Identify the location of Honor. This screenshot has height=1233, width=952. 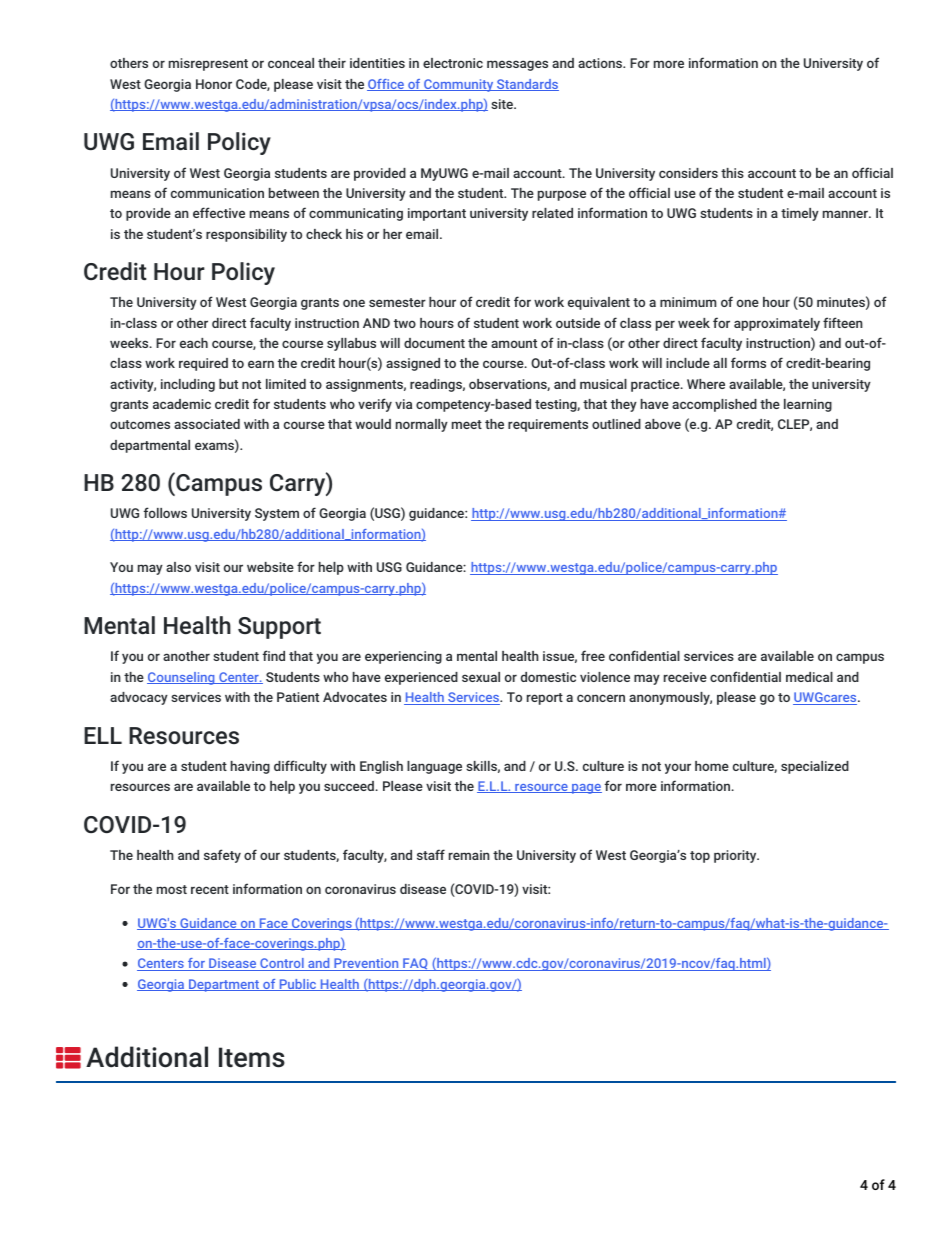
(214, 84).
